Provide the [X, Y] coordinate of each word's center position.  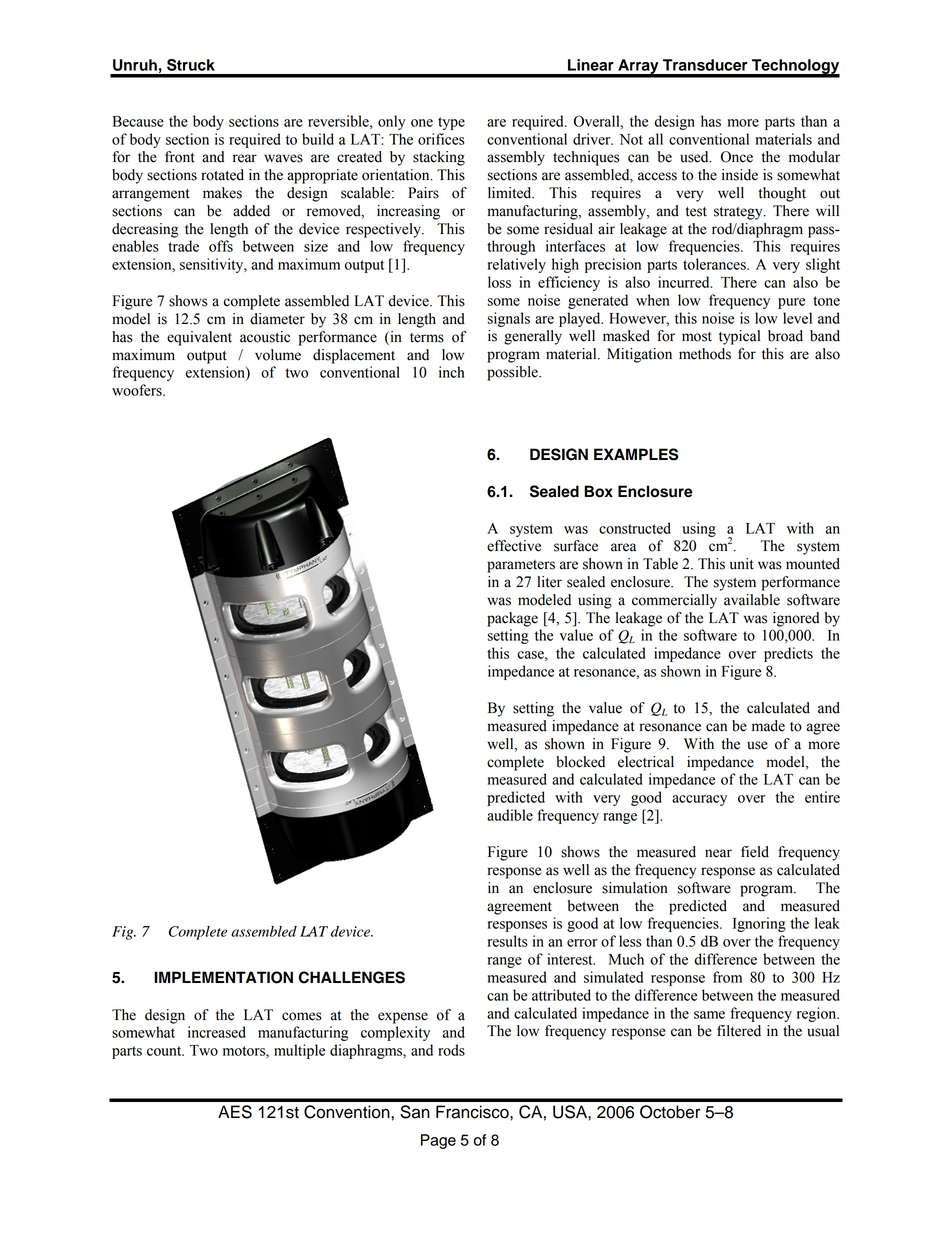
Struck [191, 65]
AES [235, 1112]
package [512, 619]
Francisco [473, 1112]
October [670, 1112]
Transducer [705, 65]
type [451, 123]
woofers [138, 390]
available [752, 600]
